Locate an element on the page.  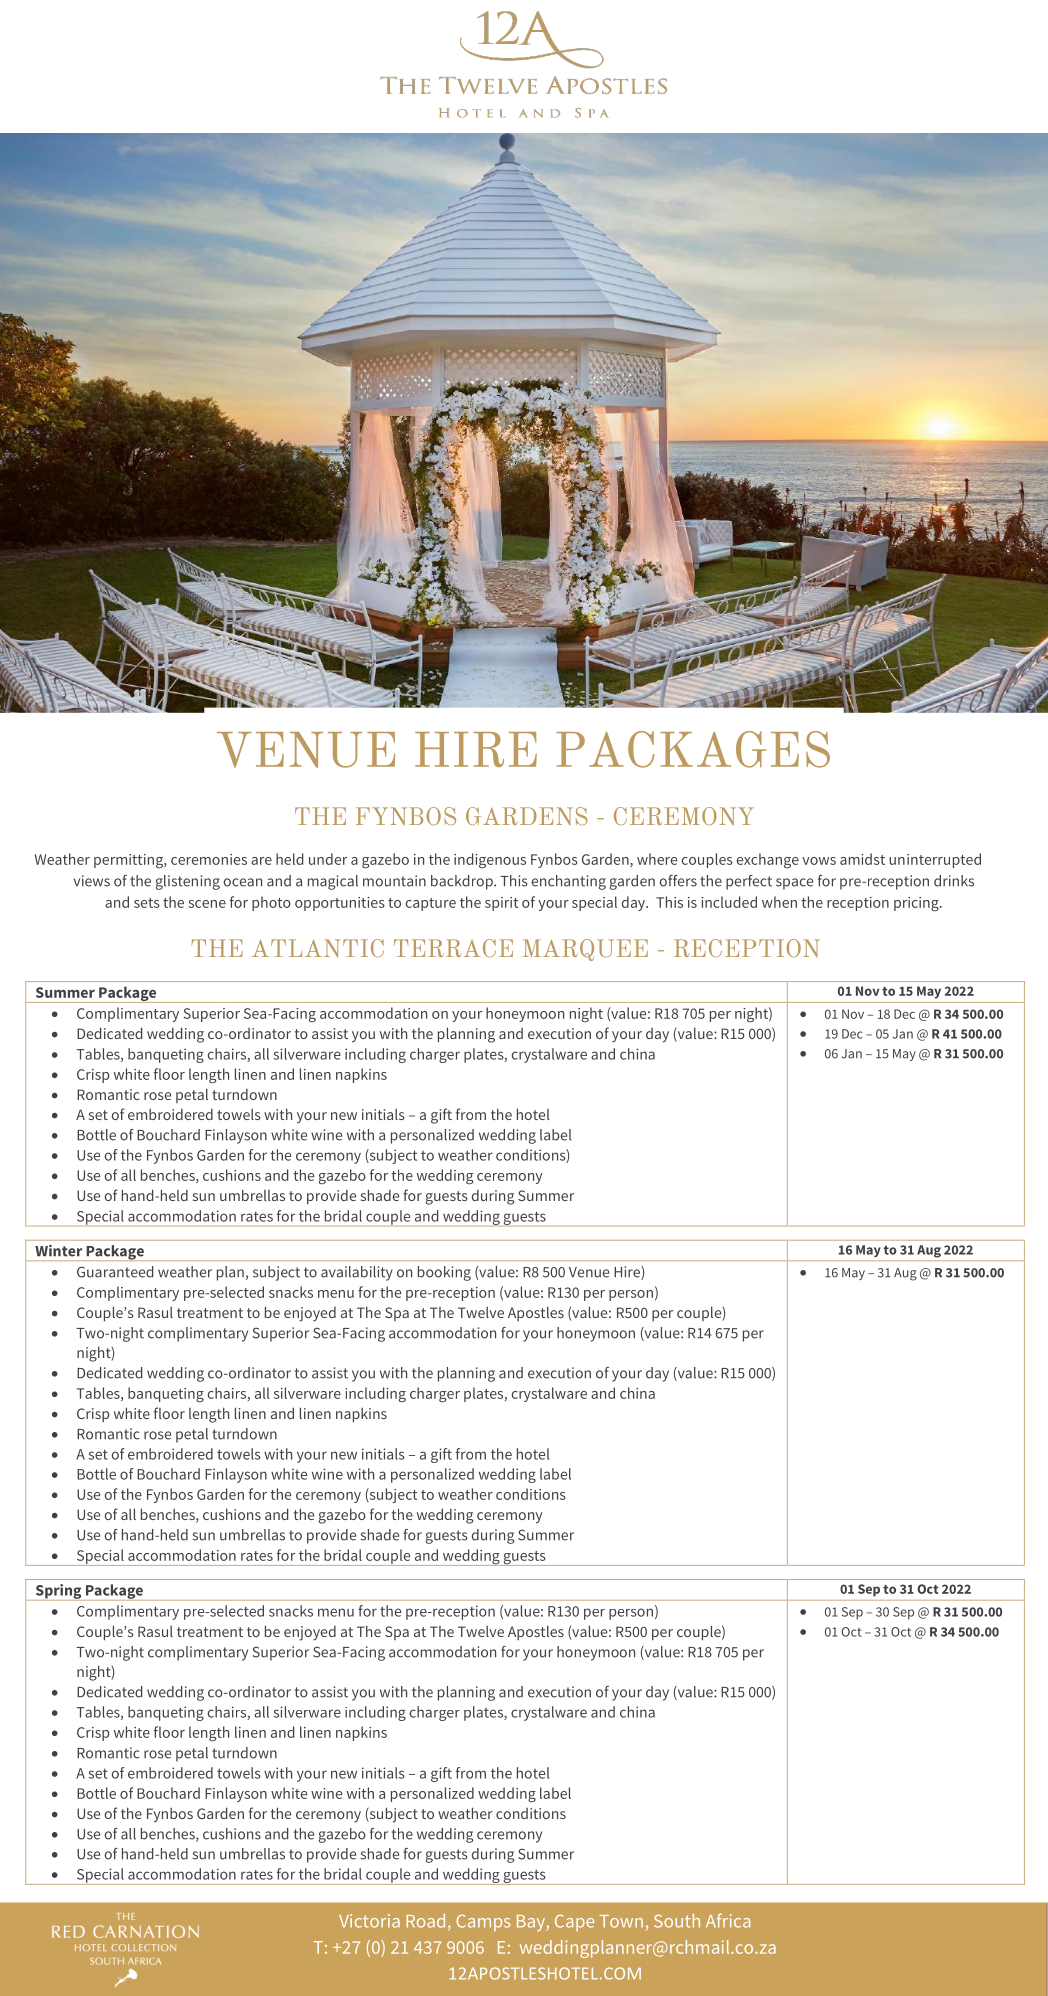
Africa is located at coordinates (728, 1920).
